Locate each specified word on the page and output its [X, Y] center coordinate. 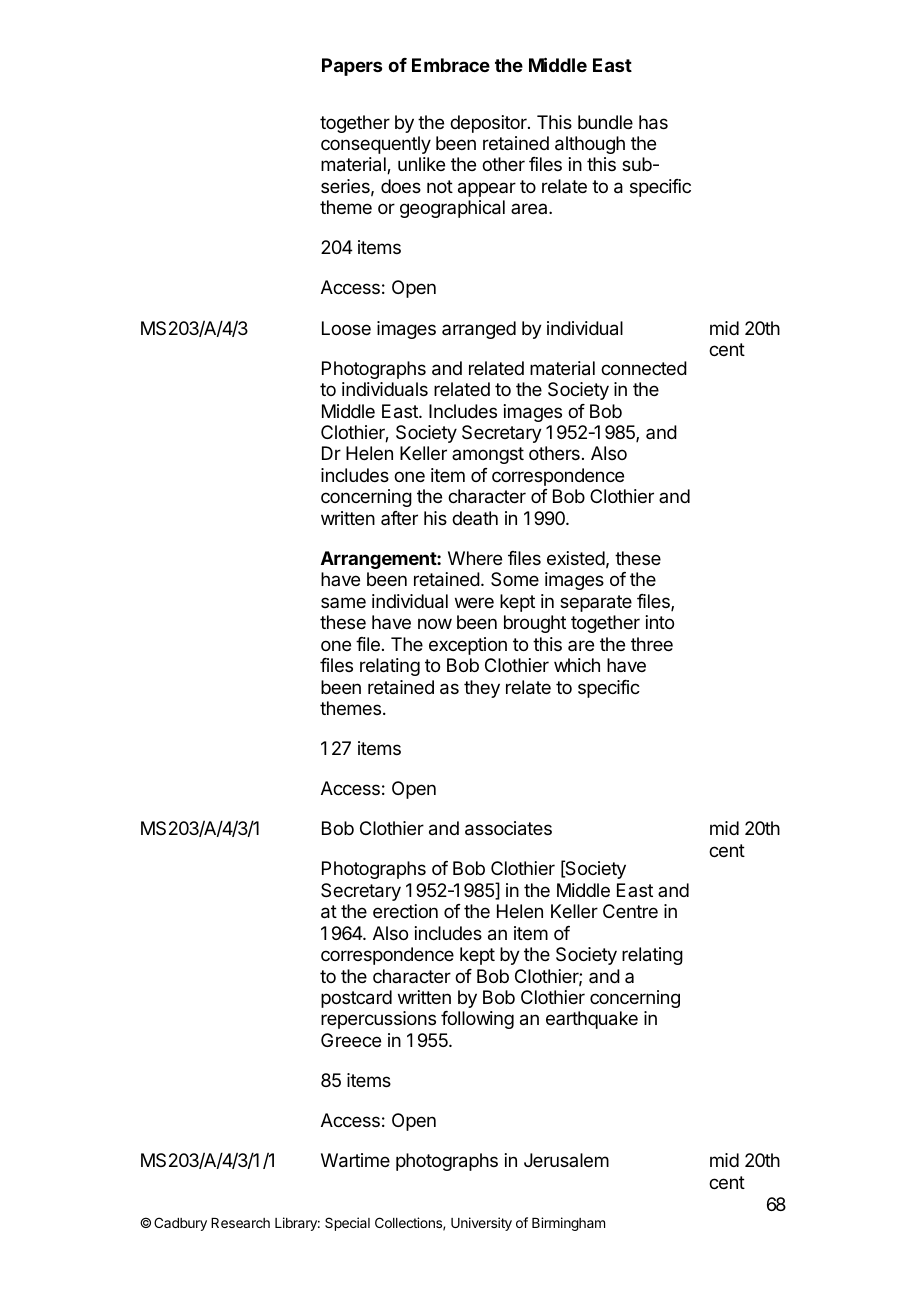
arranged [479, 330]
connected [644, 368]
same [343, 602]
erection [405, 911]
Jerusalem [566, 1160]
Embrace [451, 65]
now [435, 623]
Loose [346, 328]
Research [240, 1223]
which [577, 665]
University [481, 1224]
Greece [351, 1040]
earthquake [592, 1020]
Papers [352, 67]
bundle [605, 122]
